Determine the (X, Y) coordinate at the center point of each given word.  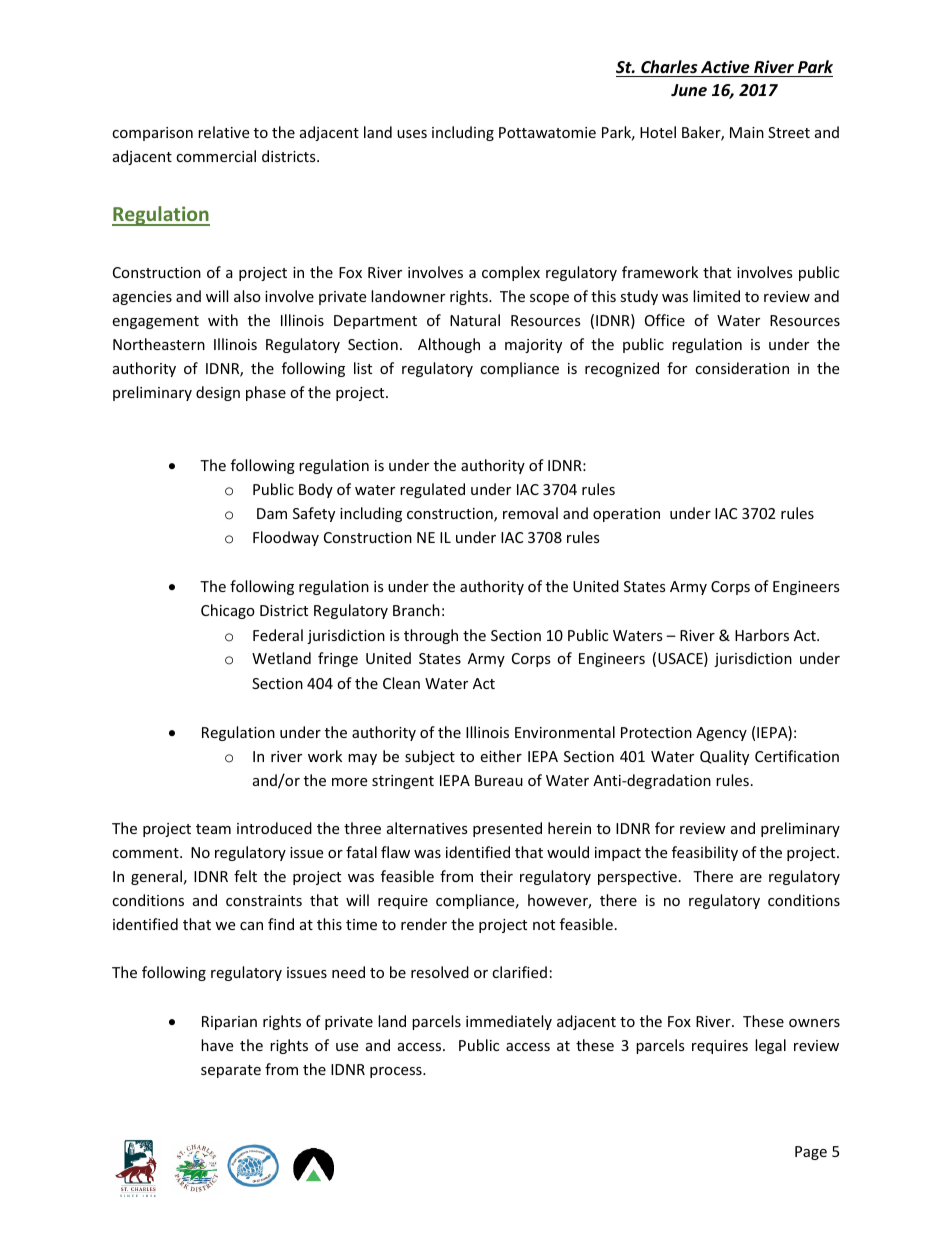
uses (412, 134)
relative (223, 132)
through (431, 636)
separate (231, 1071)
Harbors (762, 635)
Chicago (228, 611)
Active (725, 67)
